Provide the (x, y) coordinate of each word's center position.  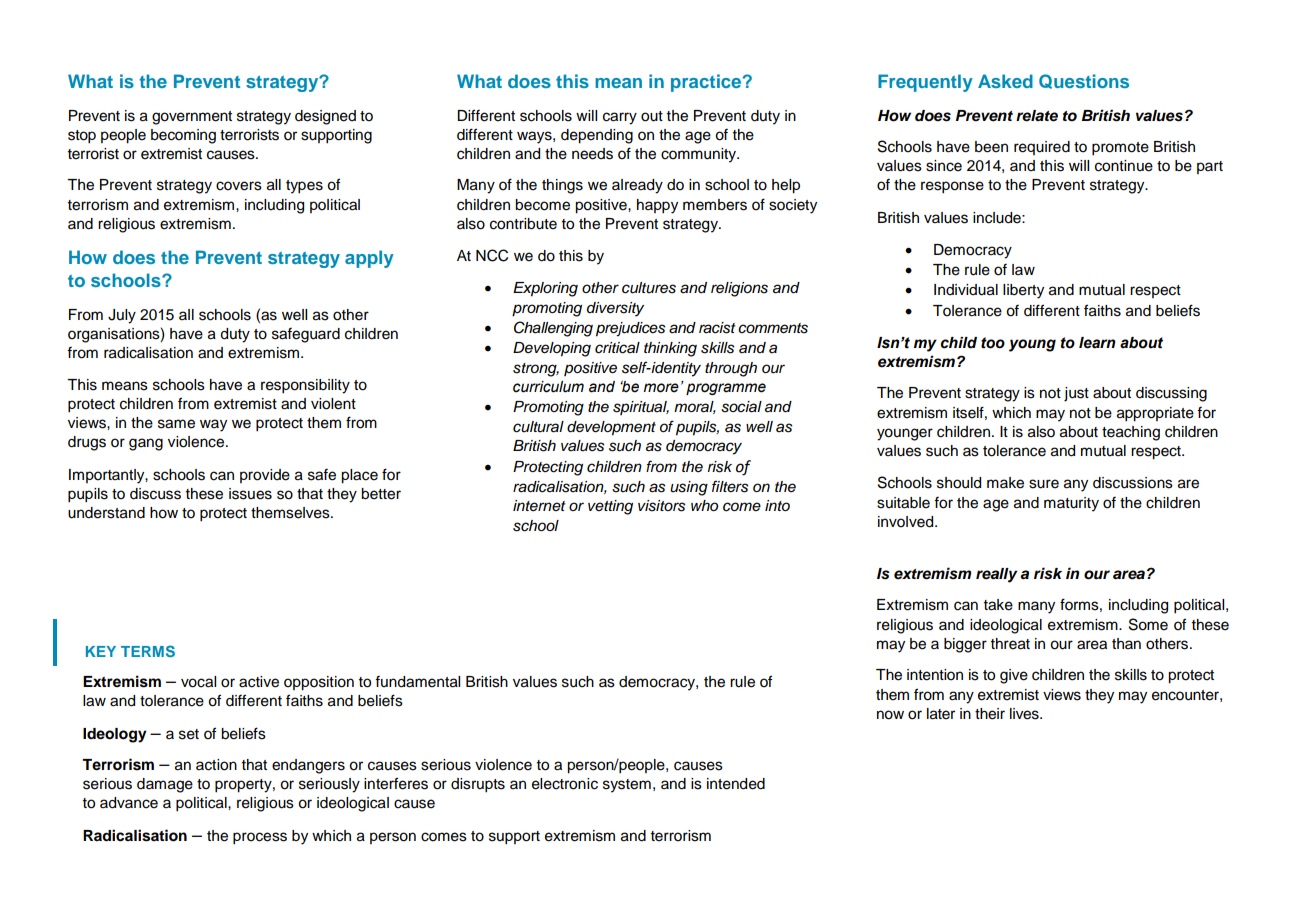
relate (1037, 116)
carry (620, 118)
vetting (610, 507)
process (260, 838)
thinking (670, 349)
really (996, 575)
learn (1097, 343)
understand (106, 513)
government (192, 118)
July (122, 316)
